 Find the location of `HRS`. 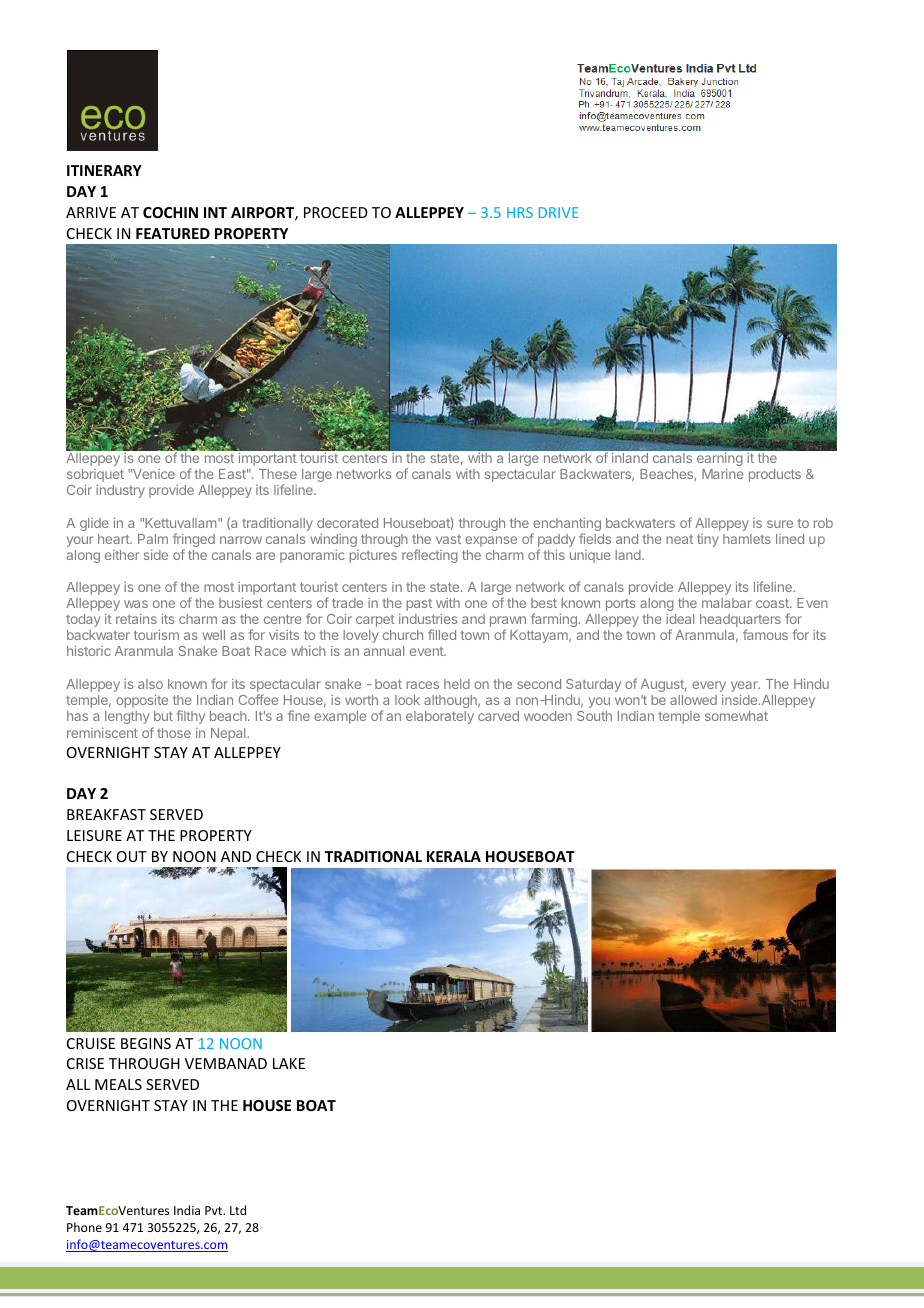

HRS is located at coordinates (520, 212).
